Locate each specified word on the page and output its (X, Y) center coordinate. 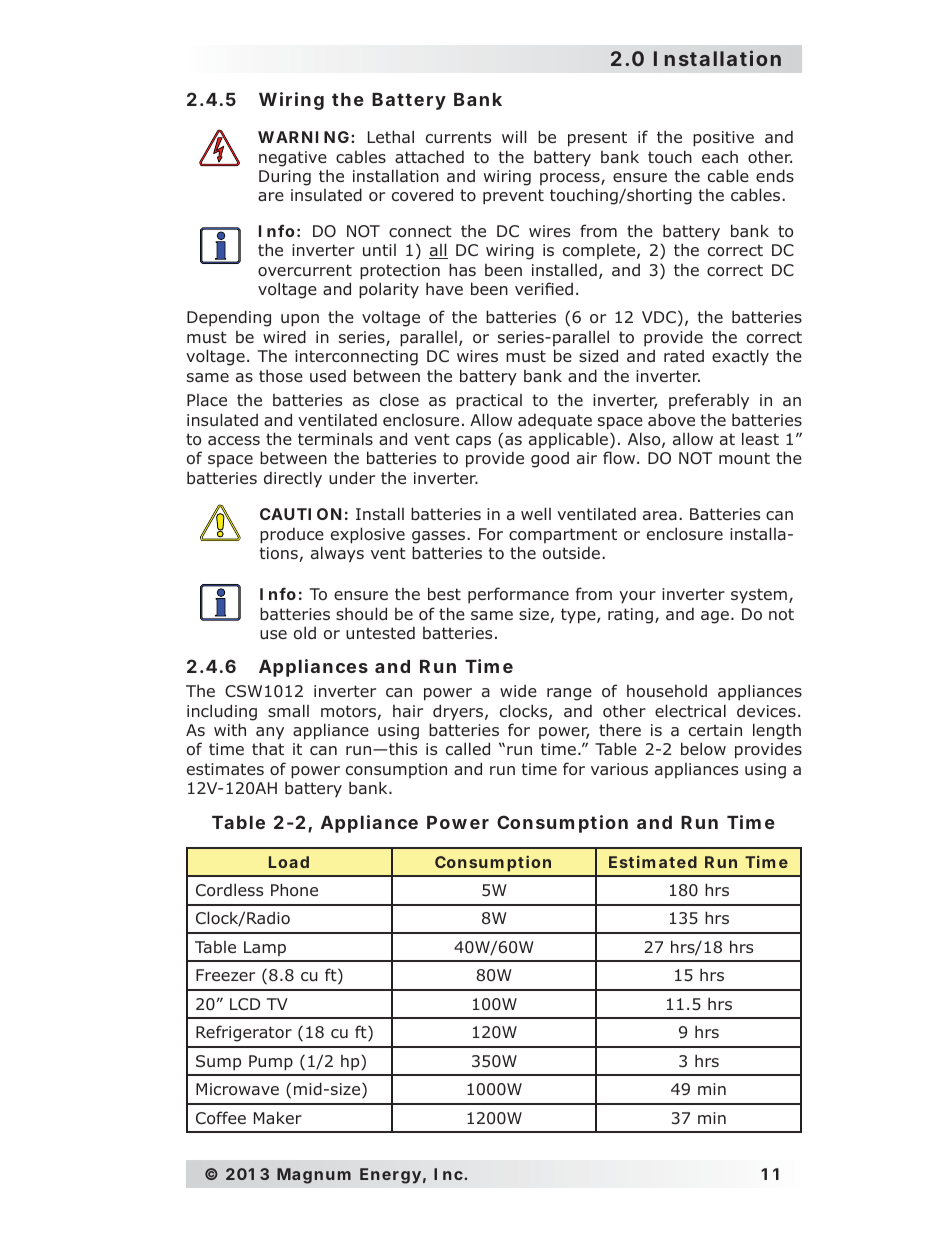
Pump (271, 1063)
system (759, 595)
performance (518, 595)
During (285, 178)
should (361, 613)
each (720, 156)
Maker (278, 1117)
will (514, 136)
